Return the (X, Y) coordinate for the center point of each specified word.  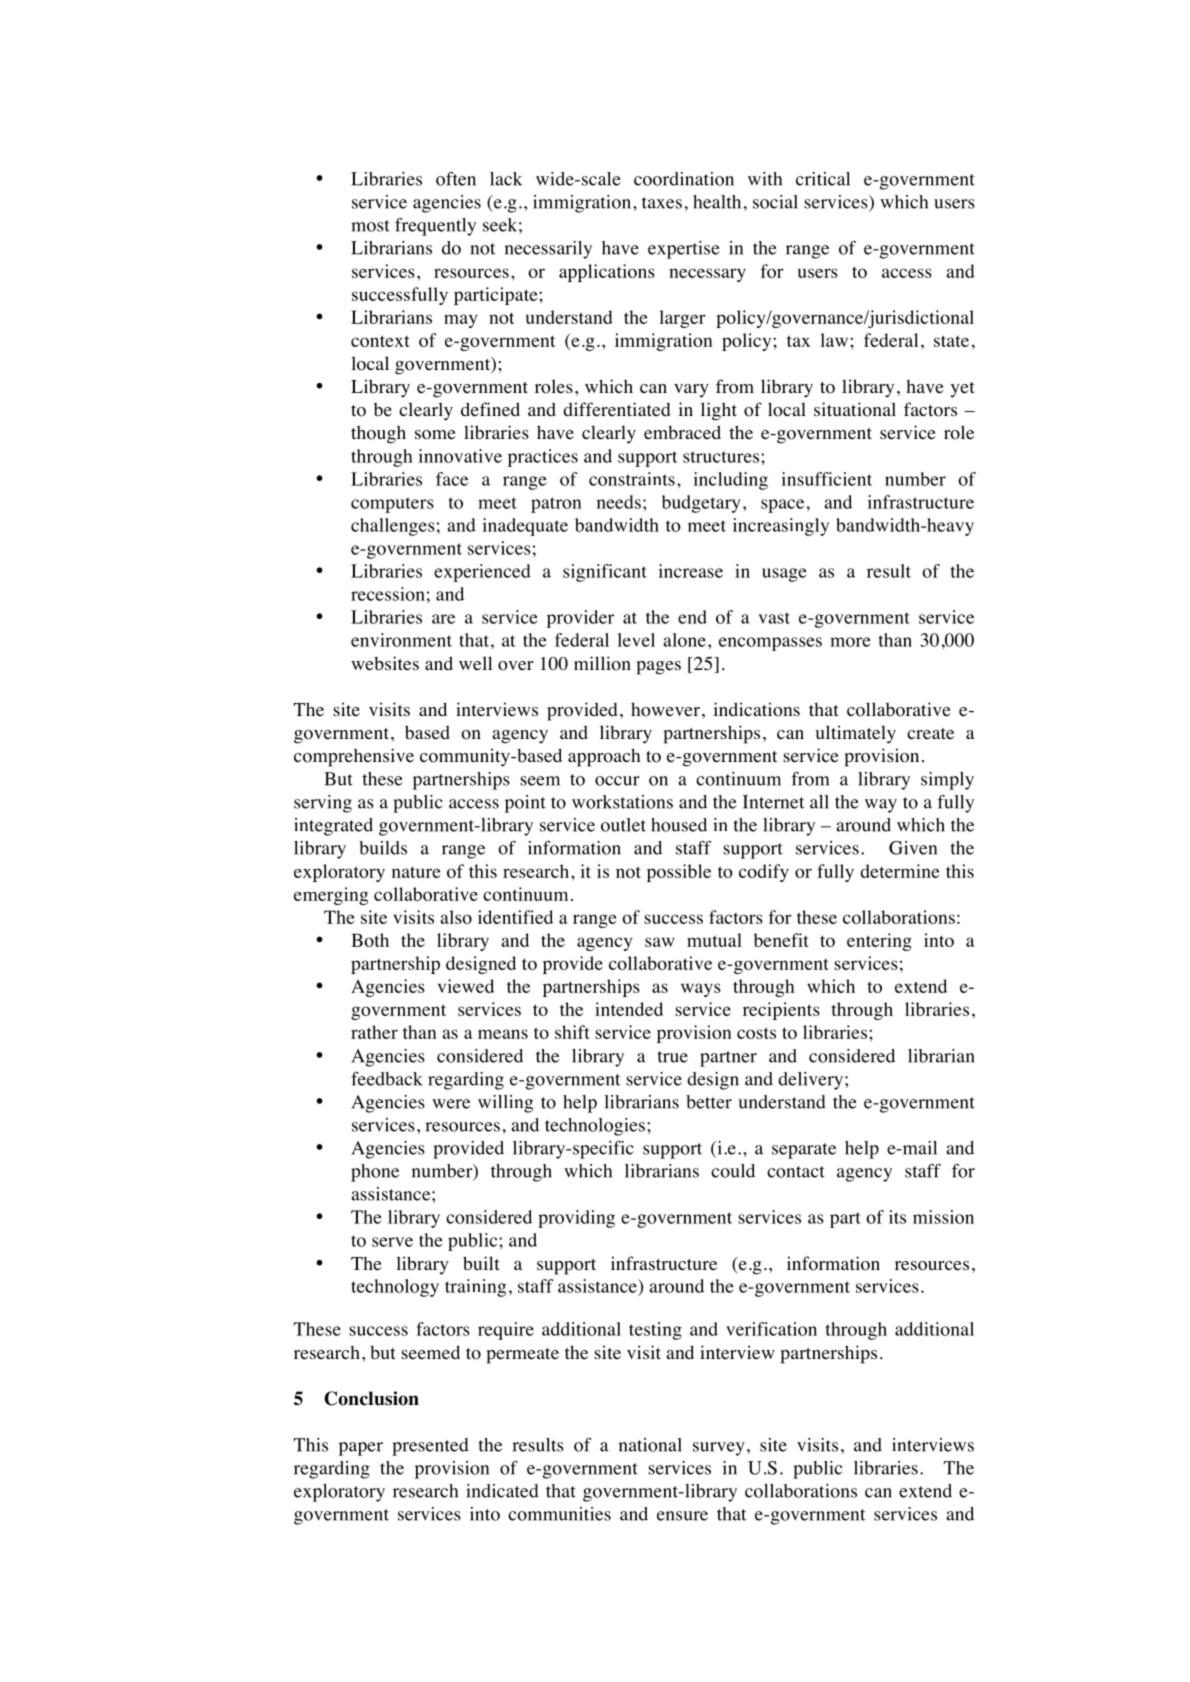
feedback (387, 1079)
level (636, 640)
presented (430, 1447)
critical (823, 179)
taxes (662, 203)
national (650, 1445)
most (370, 226)
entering (879, 942)
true (673, 1057)
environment (401, 640)
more (850, 642)
